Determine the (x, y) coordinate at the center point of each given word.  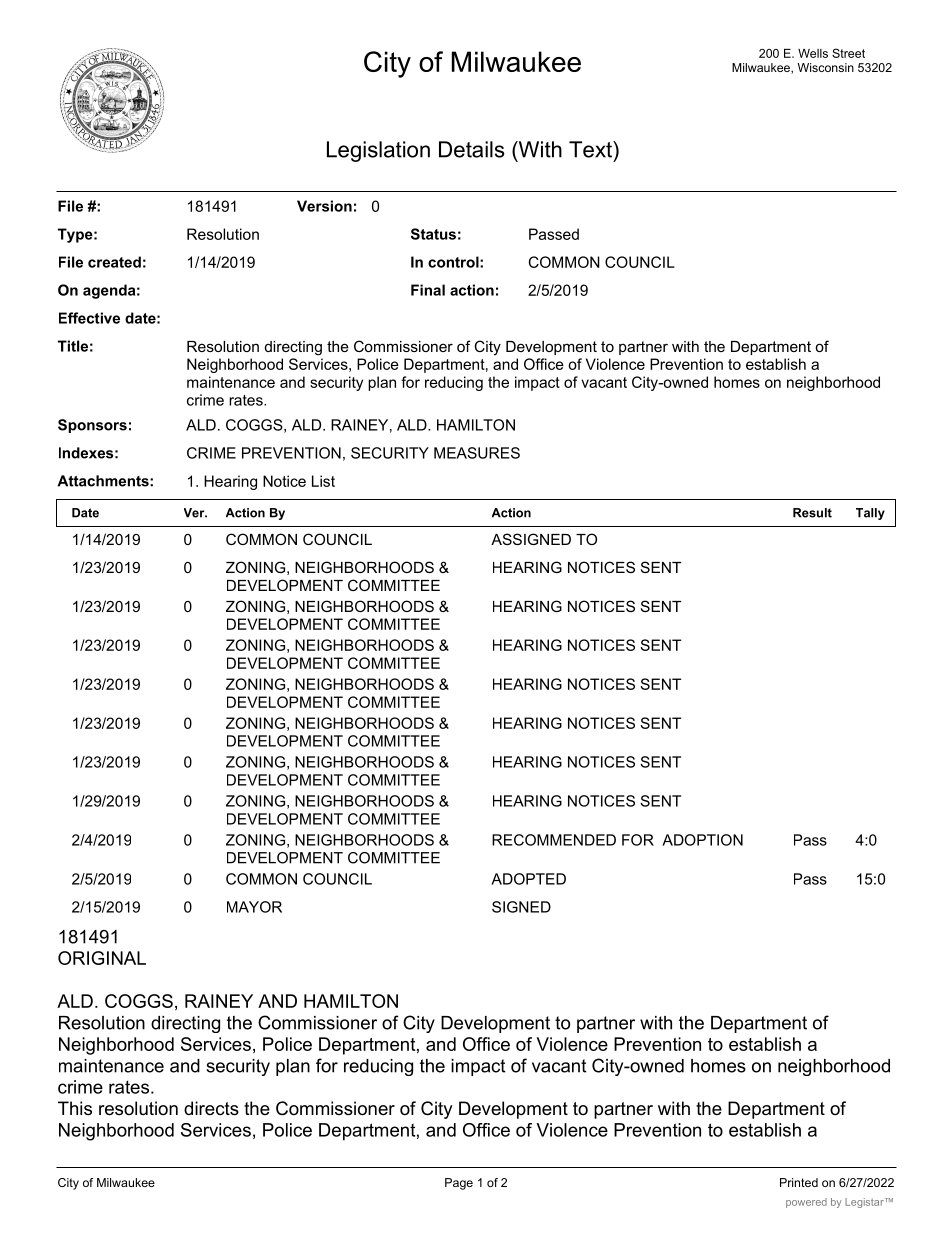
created (114, 262)
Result (812, 513)
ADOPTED (528, 879)
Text (591, 149)
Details (471, 149)
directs (211, 1108)
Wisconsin (825, 67)
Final (428, 290)
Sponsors (92, 426)
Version (324, 206)
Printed (799, 1182)
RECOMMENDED (554, 840)
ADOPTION (702, 840)
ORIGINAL (102, 958)
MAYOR (254, 907)
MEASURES (477, 453)
